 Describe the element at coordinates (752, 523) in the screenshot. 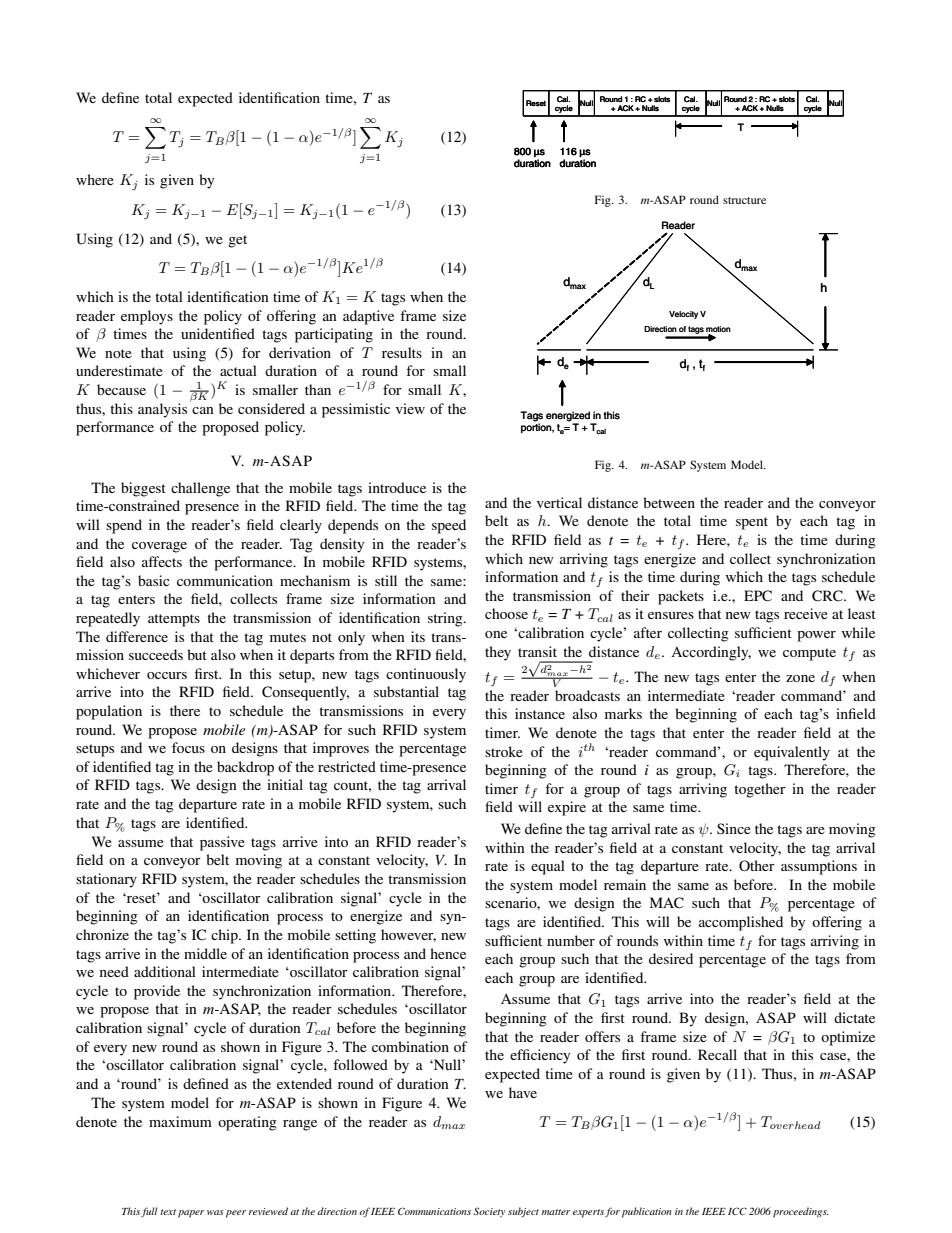

I see `spent` at that location.
